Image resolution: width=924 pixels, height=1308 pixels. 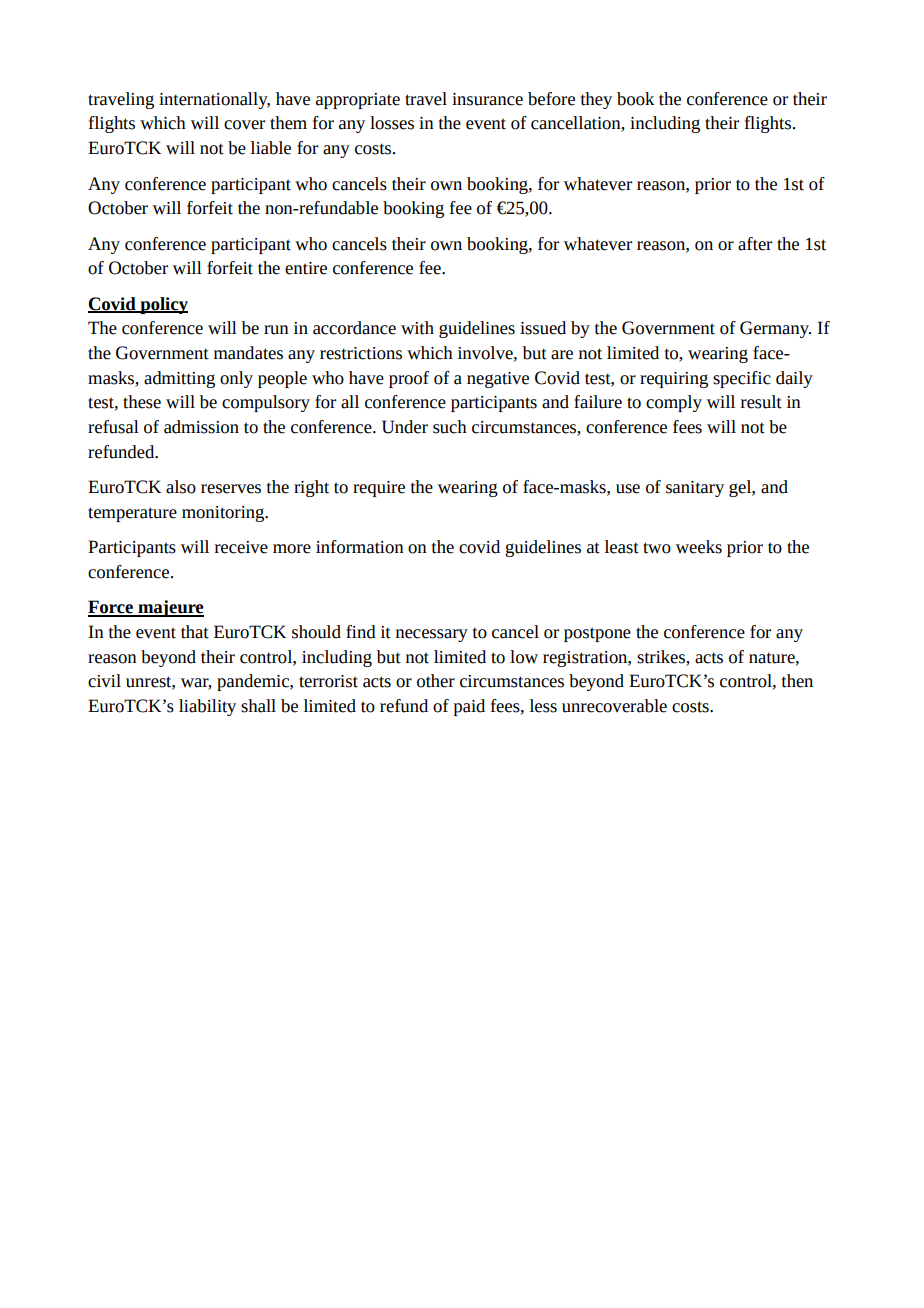 I want to click on receive, so click(x=241, y=547).
